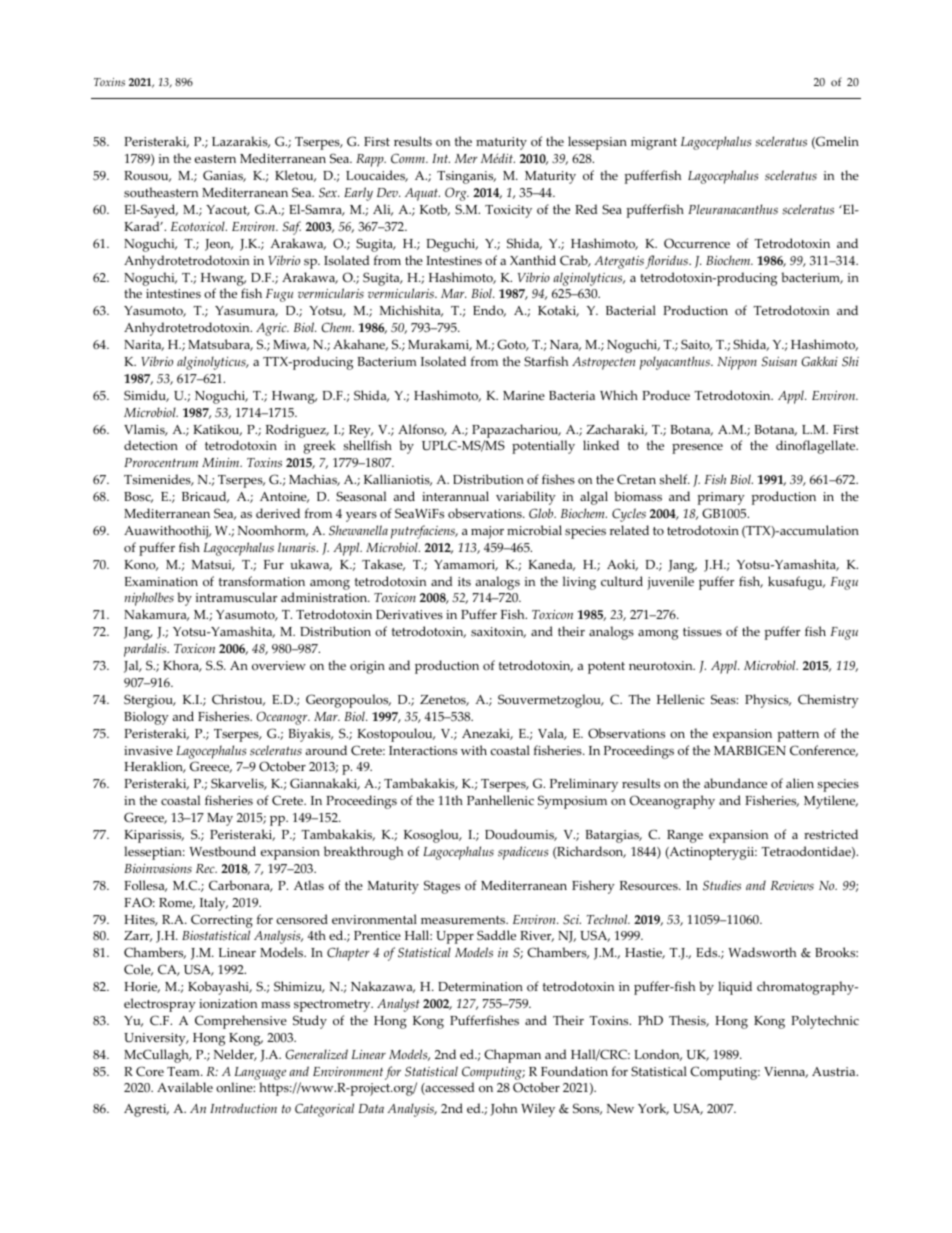 The image size is (952, 1233). What do you see at coordinates (654, 143) in the image?
I see `migrant` at bounding box center [654, 143].
